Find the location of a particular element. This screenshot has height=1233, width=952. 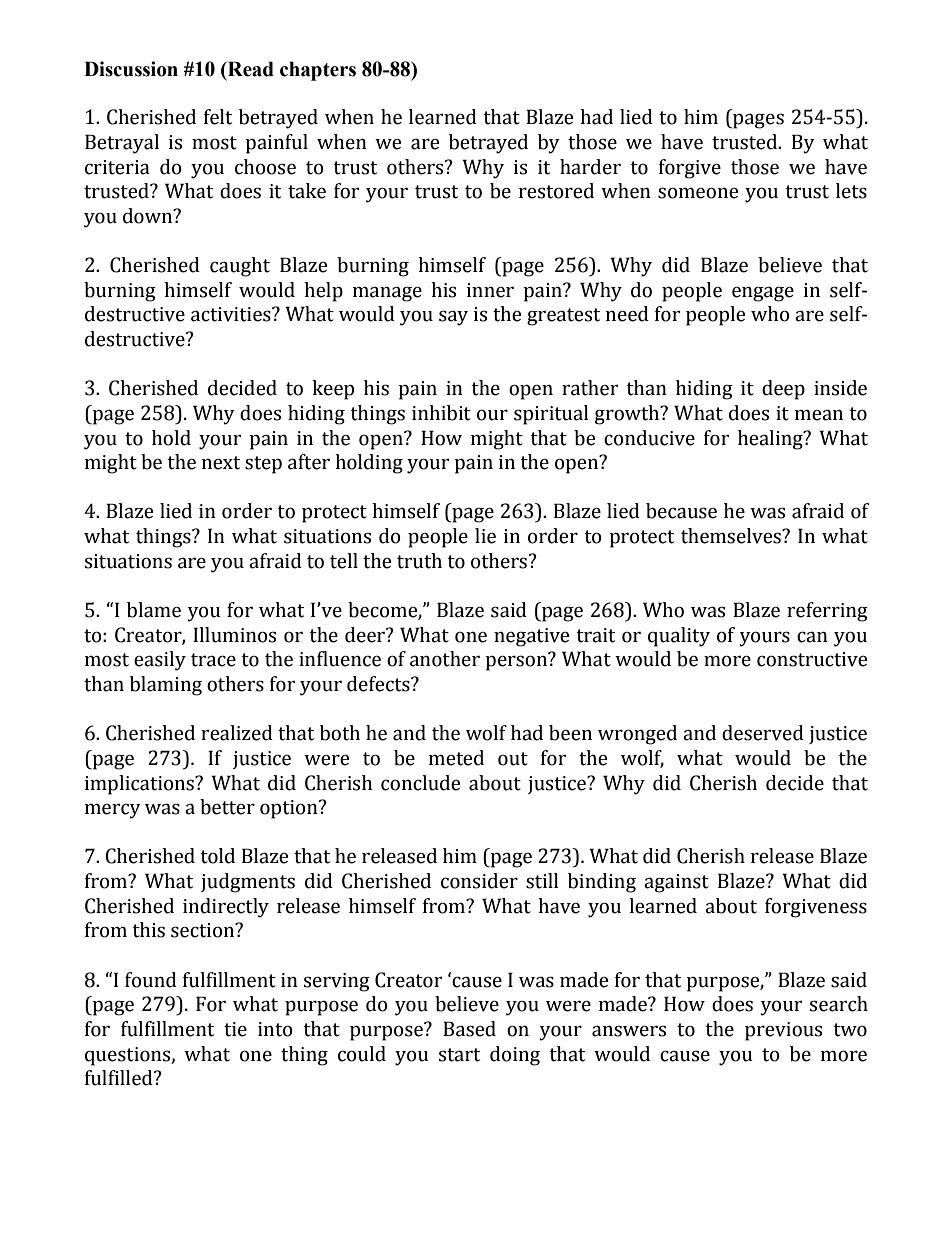

themselves is located at coordinates (732, 536).
